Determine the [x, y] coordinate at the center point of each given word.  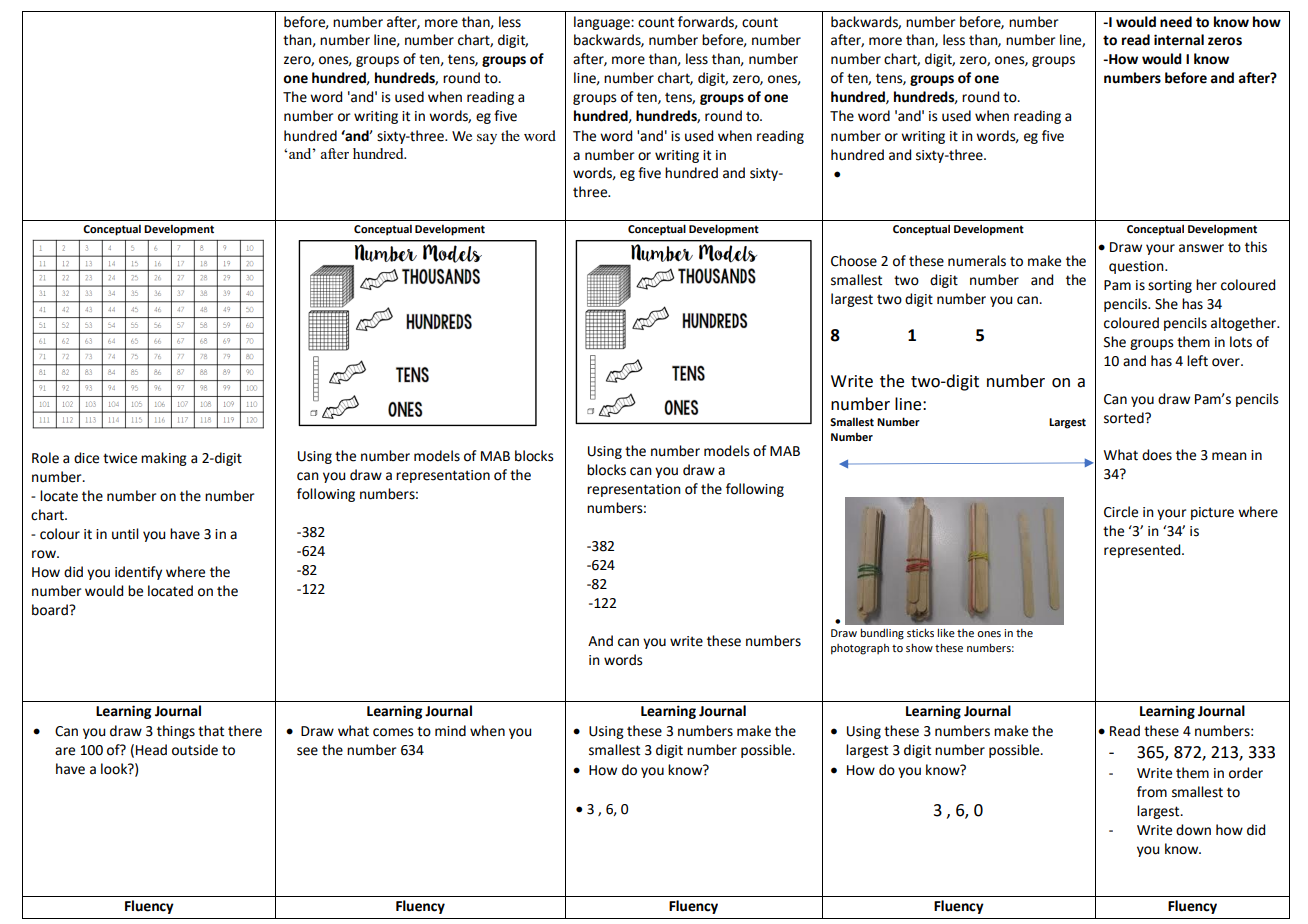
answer [1201, 248]
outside [195, 750]
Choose [854, 261]
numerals [977, 261]
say [487, 139]
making [164, 459]
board [51, 610]
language [603, 23]
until [125, 534]
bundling [882, 634]
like [946, 632]
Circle [1121, 512]
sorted [1125, 418]
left [1197, 361]
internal [1179, 40]
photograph [860, 649]
